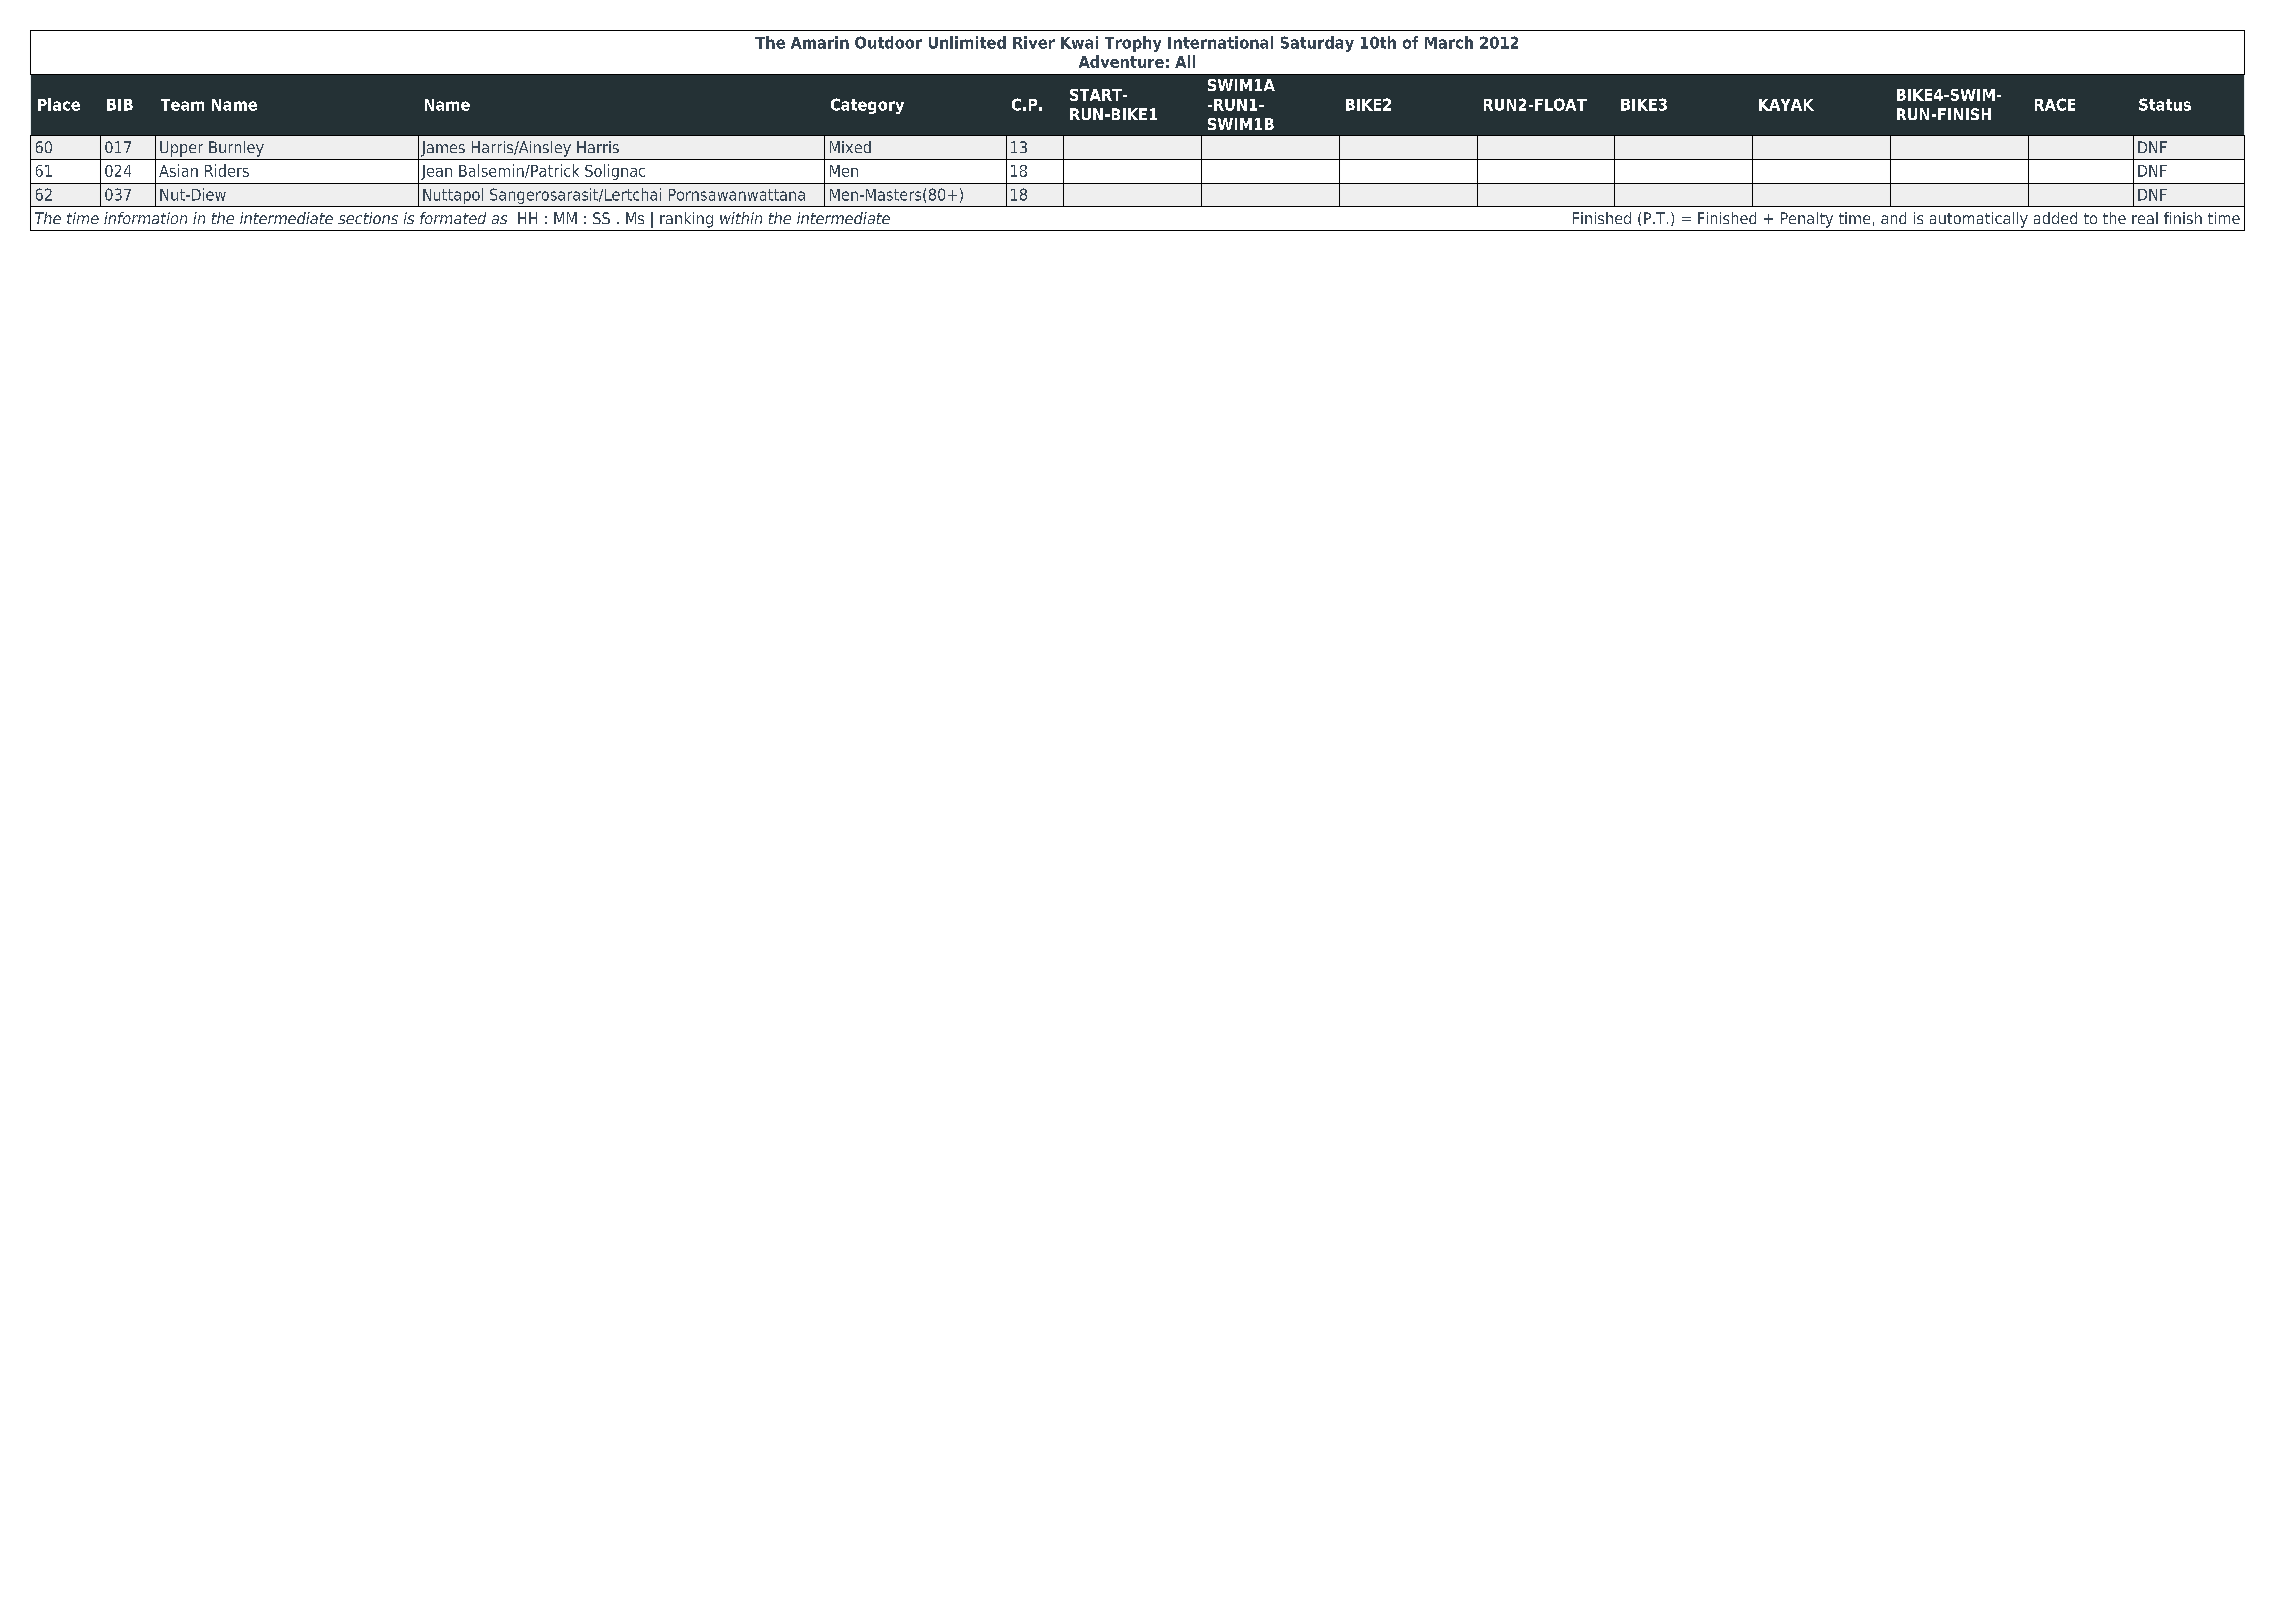  What do you see at coordinates (888, 42) in the screenshot?
I see `Outdoor` at bounding box center [888, 42].
